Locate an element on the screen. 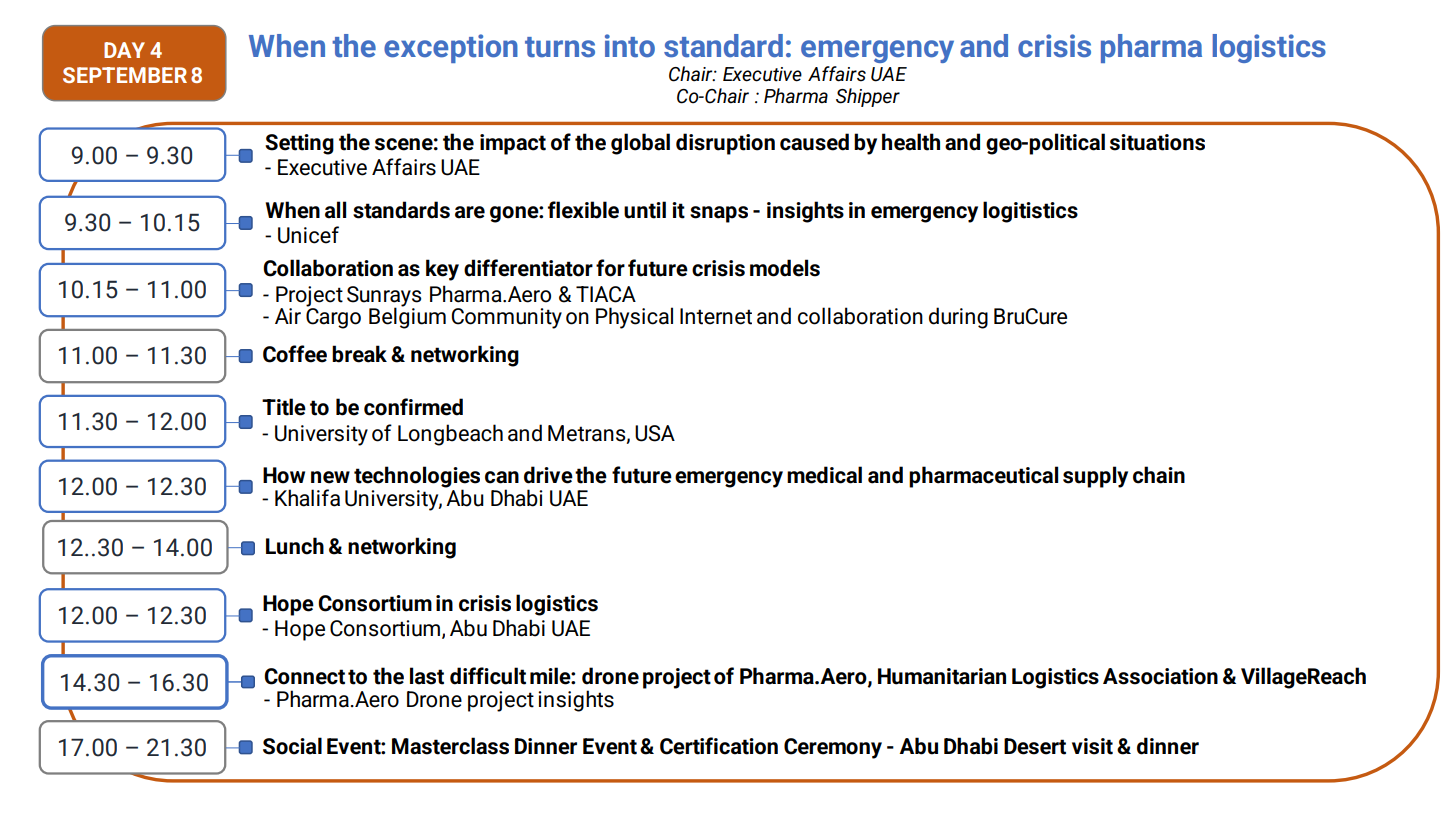  Humanitarian is located at coordinates (942, 676).
